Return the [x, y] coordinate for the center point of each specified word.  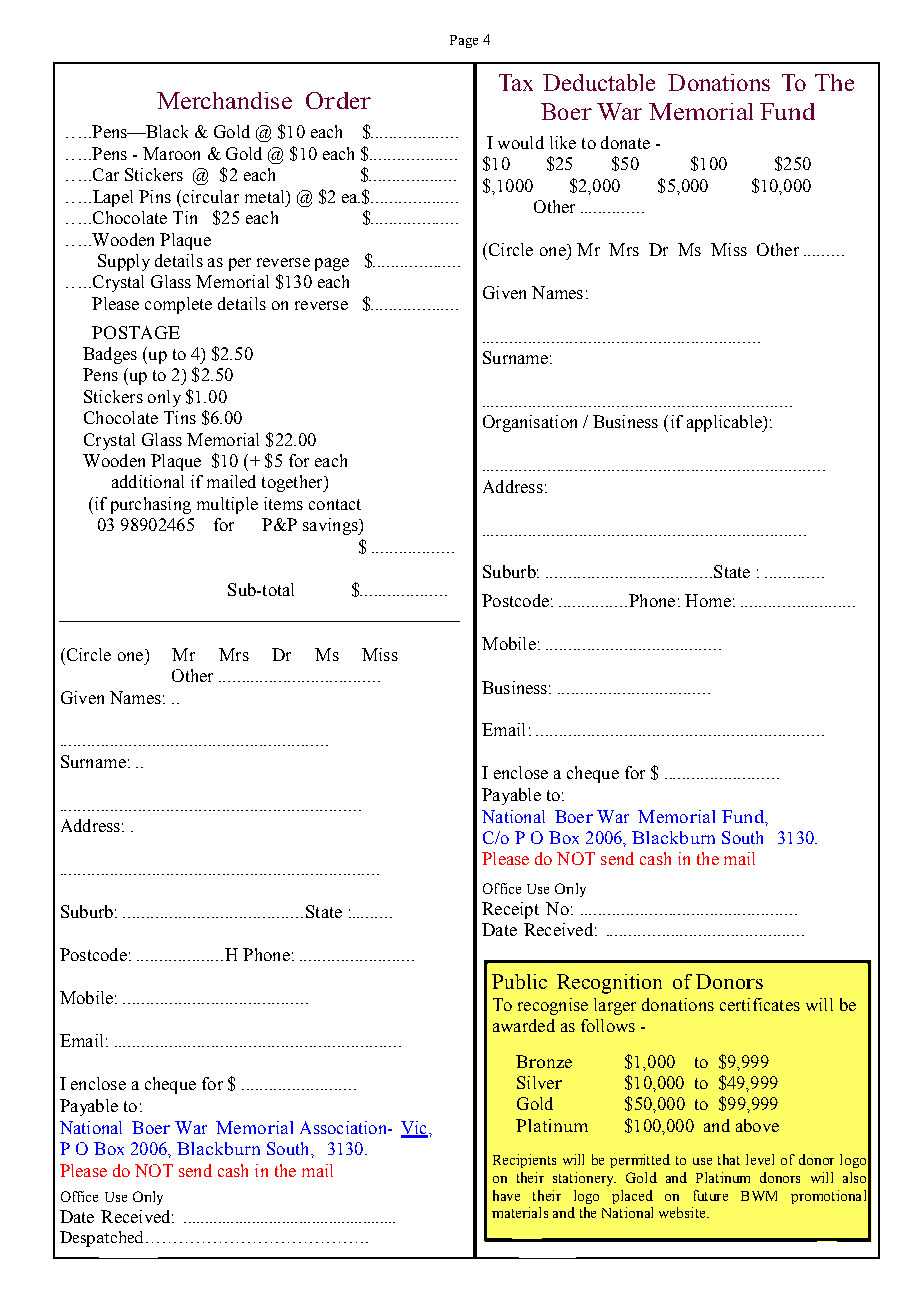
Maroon [171, 153]
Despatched [101, 1239]
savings [331, 526]
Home [708, 600]
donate [625, 142]
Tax [516, 82]
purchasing [151, 505]
